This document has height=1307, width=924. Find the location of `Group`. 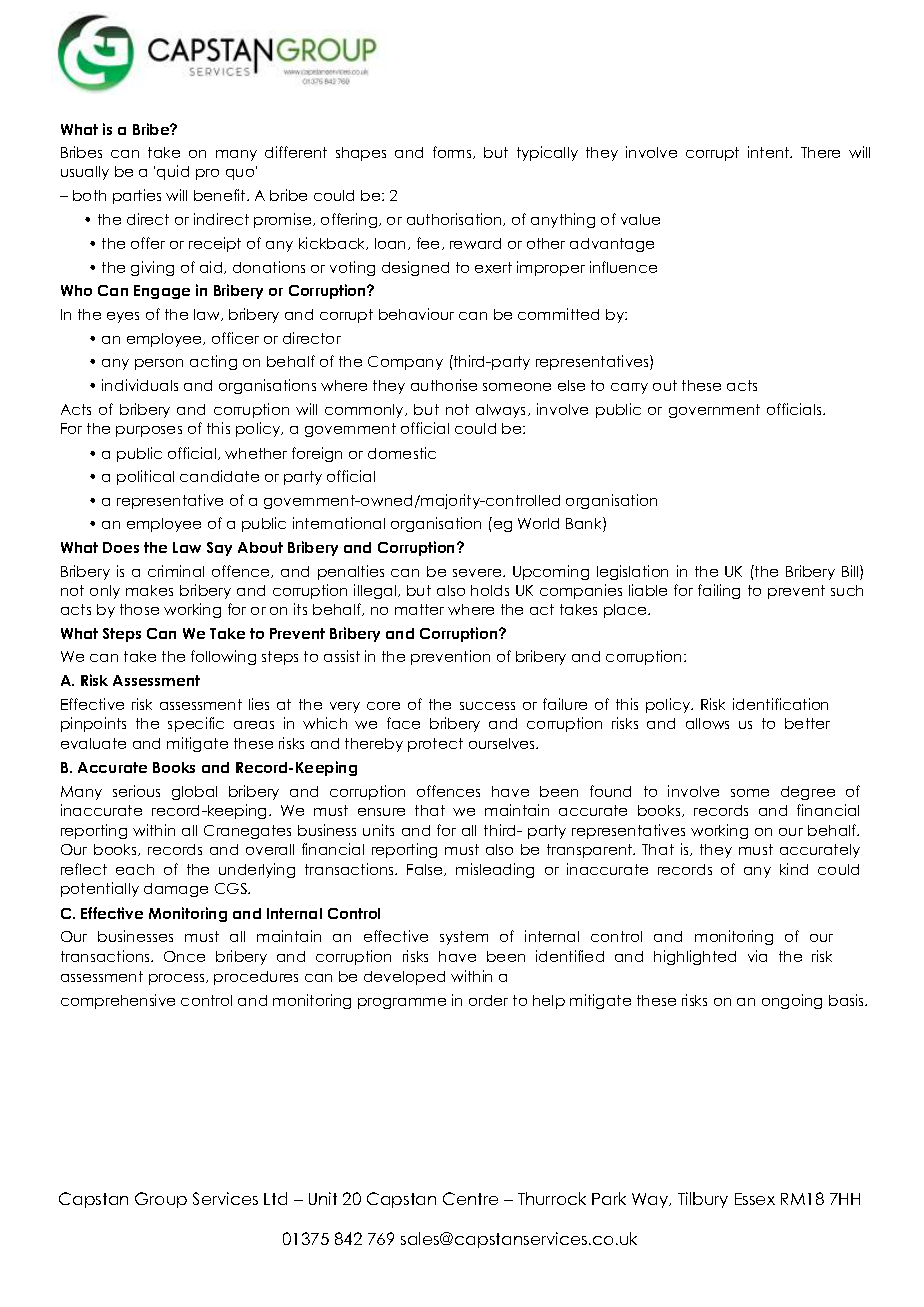

Group is located at coordinates (161, 1200).
